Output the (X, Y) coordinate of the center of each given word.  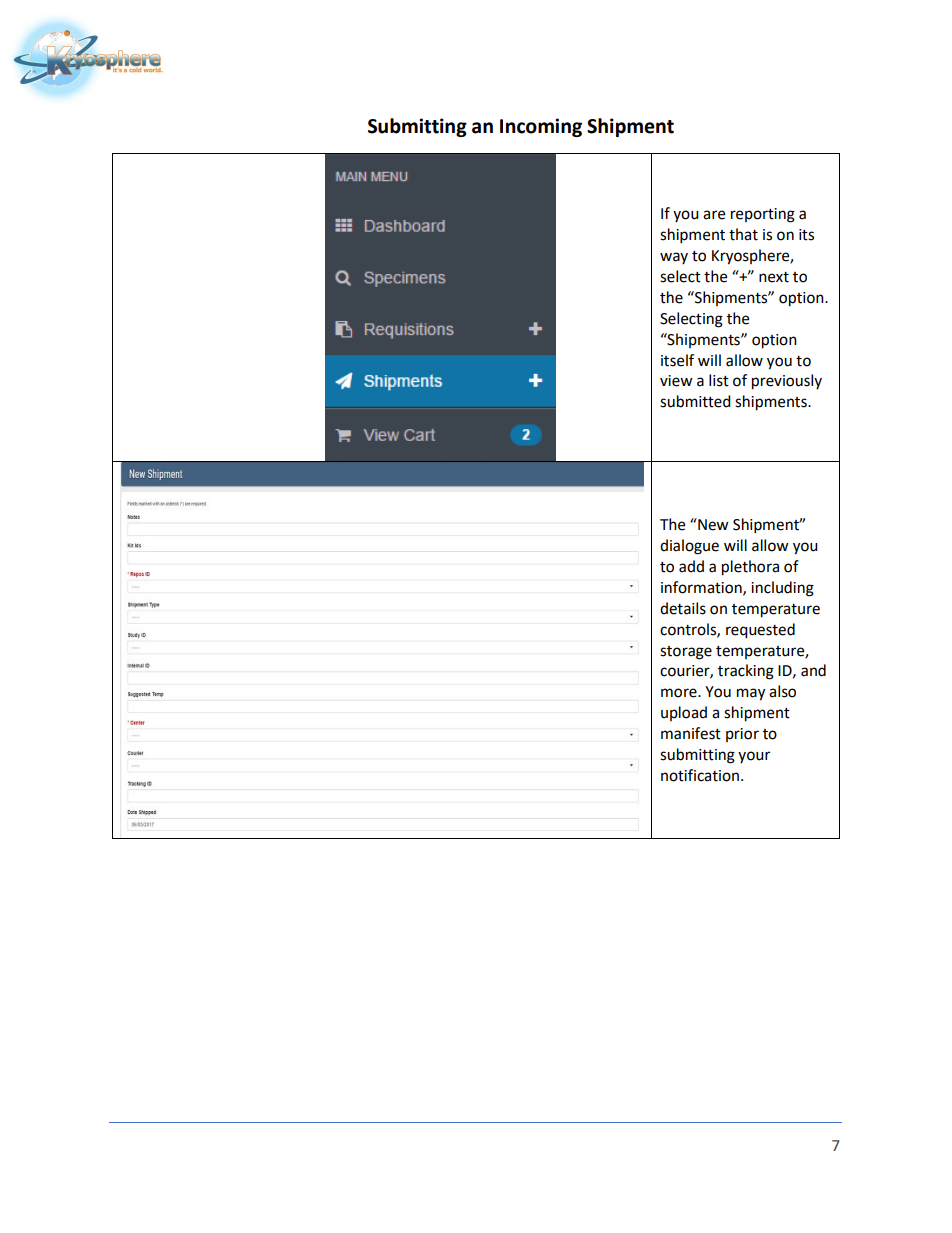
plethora (750, 568)
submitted (695, 401)
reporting (763, 215)
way (674, 258)
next (774, 277)
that (743, 234)
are (714, 215)
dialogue (689, 547)
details (683, 608)
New (712, 524)
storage (686, 653)
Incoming (541, 127)
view (676, 381)
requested (760, 631)
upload (684, 713)
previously (787, 382)
